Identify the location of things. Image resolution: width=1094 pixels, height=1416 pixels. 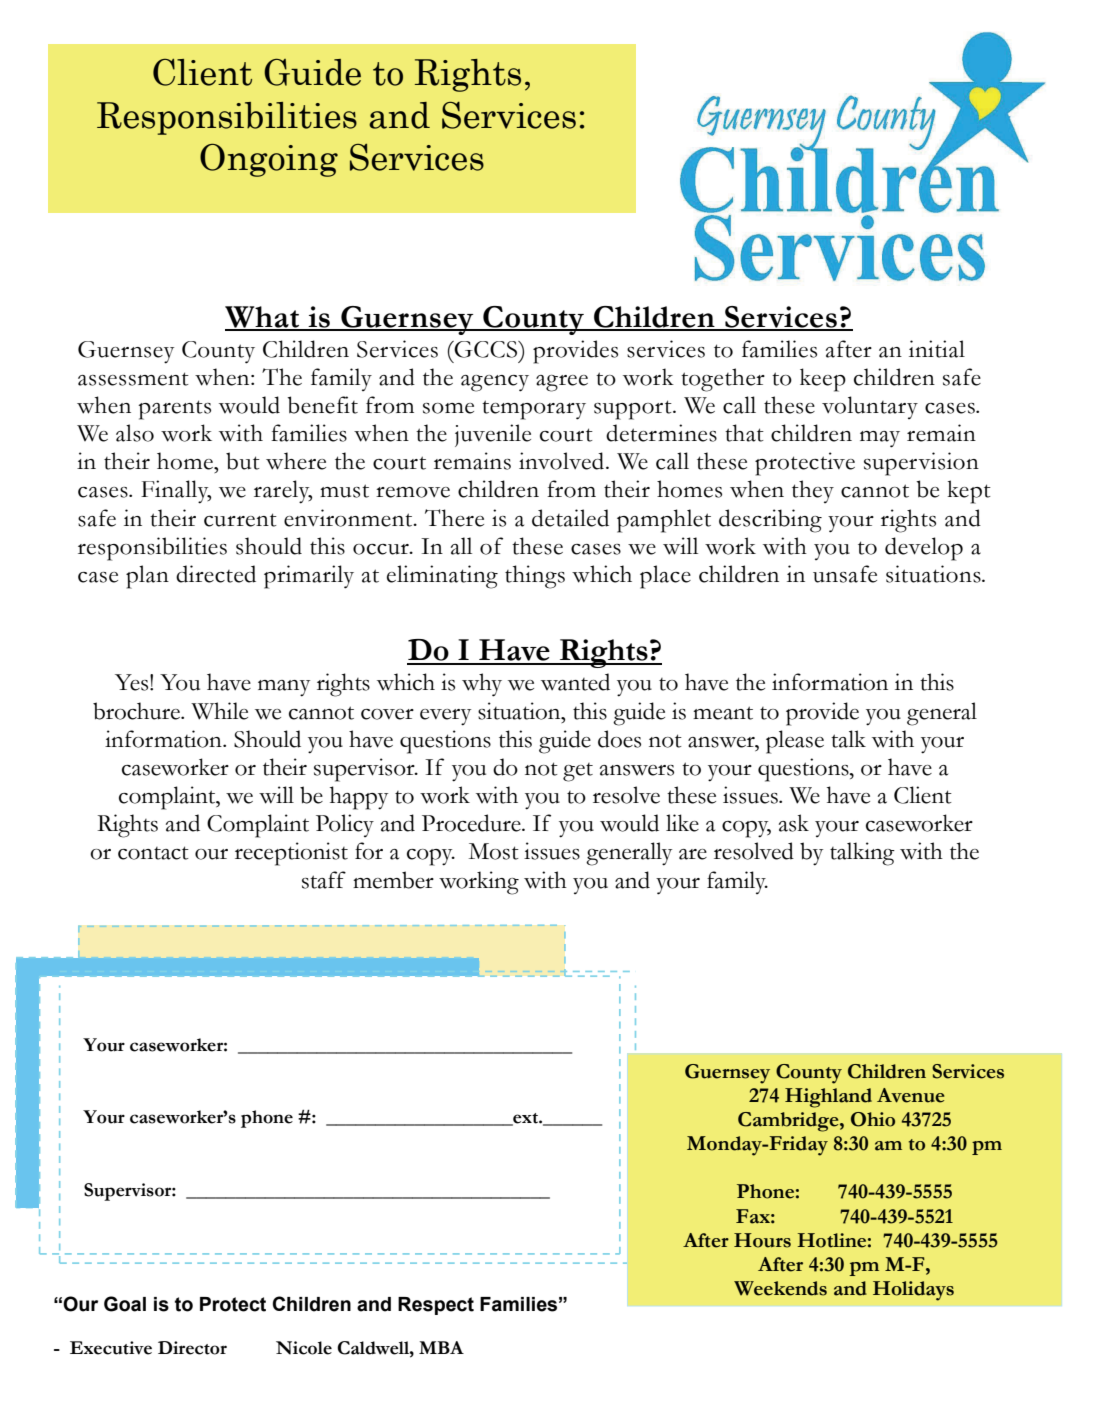
(535, 577).
